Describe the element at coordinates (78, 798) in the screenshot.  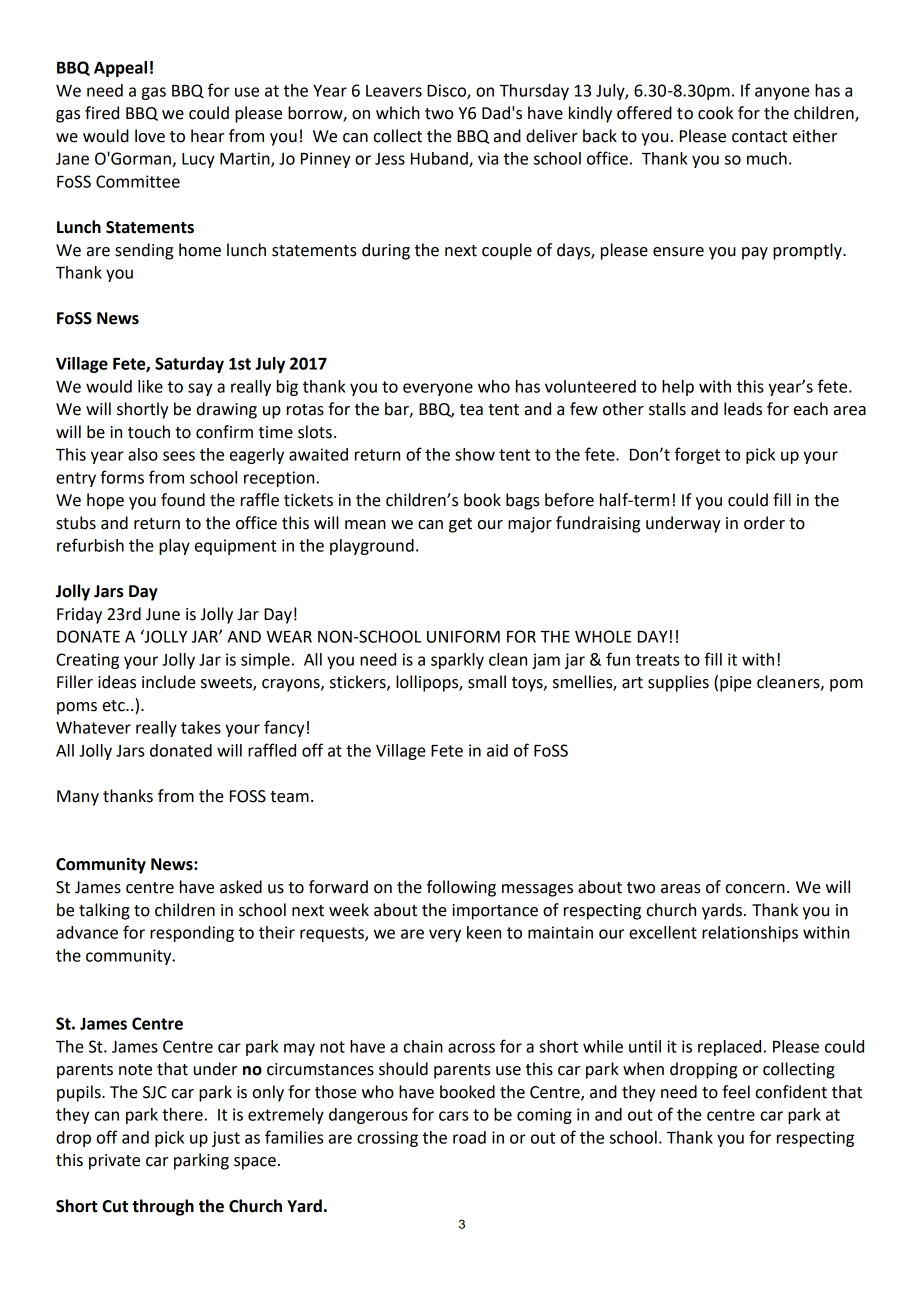
I see `Many` at that location.
